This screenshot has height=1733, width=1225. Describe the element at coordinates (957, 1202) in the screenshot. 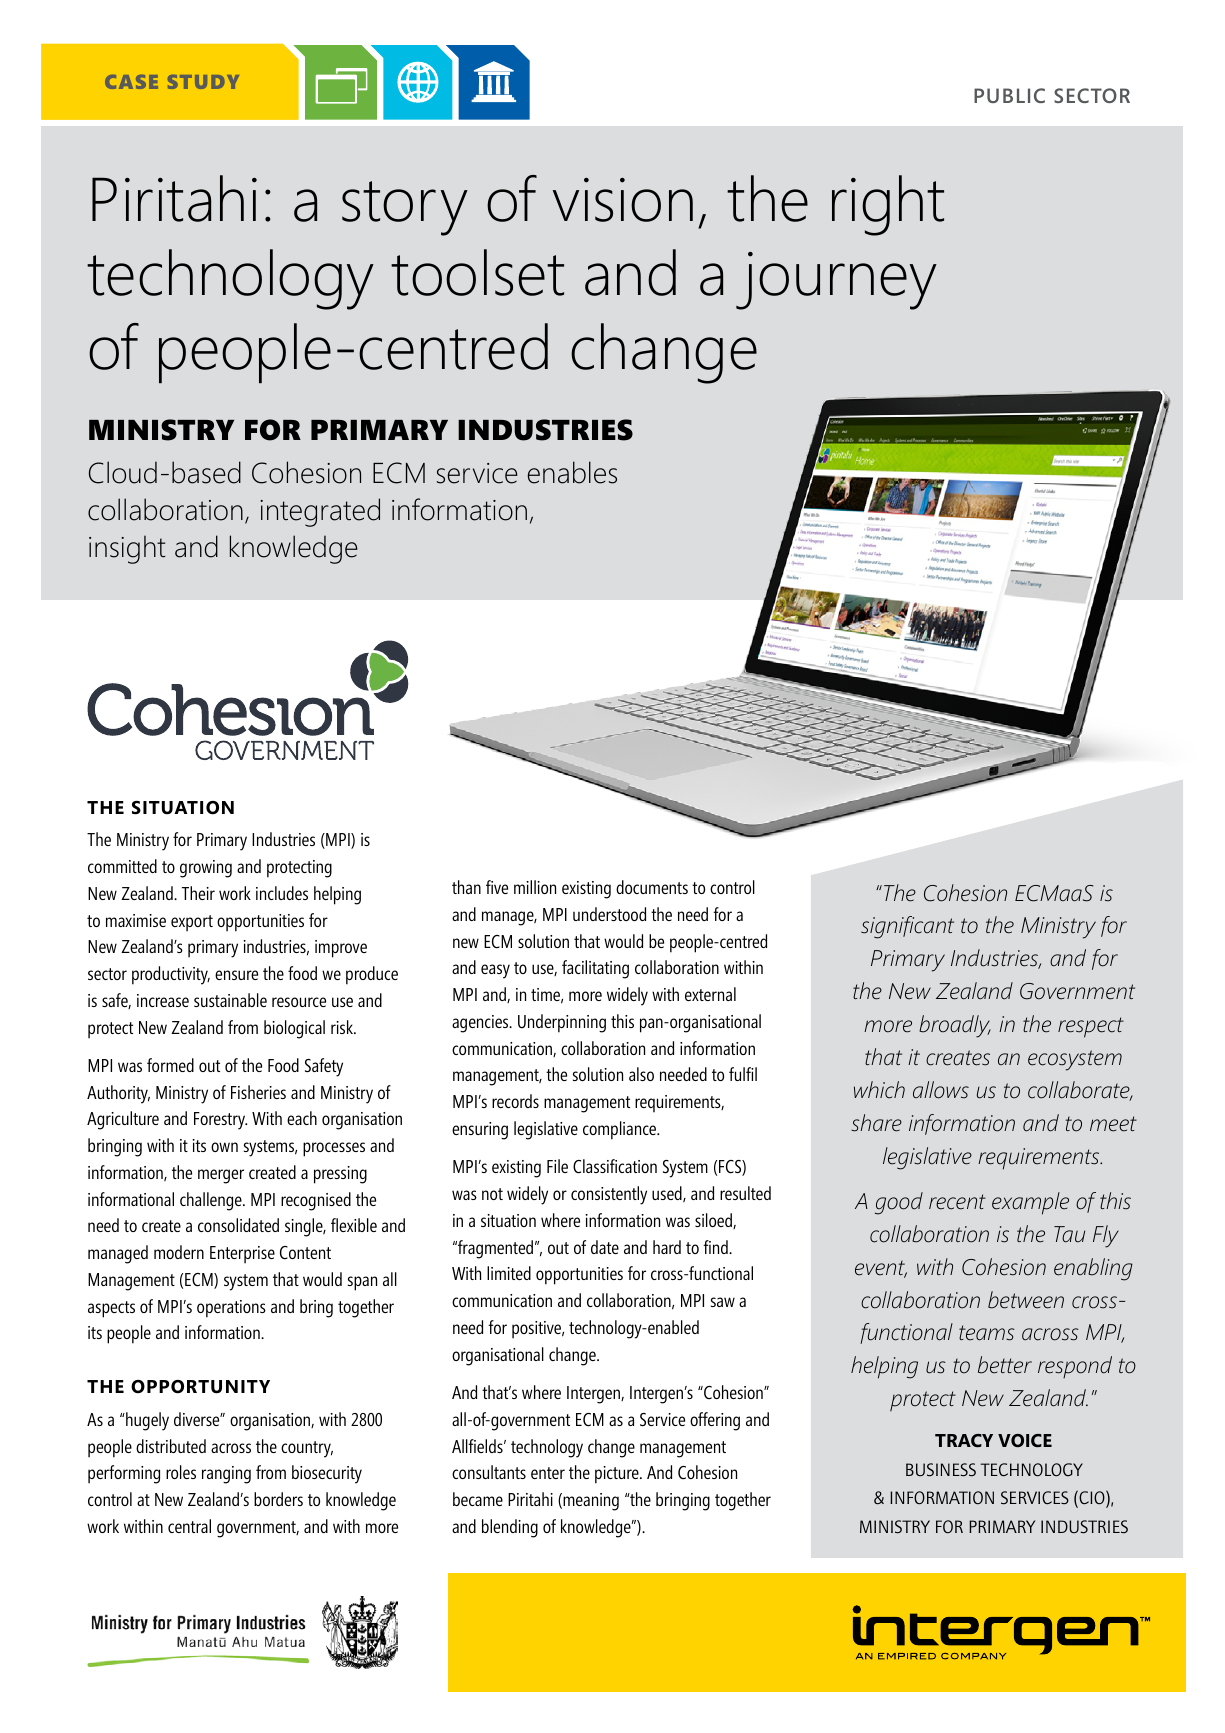

I see `recent` at that location.
